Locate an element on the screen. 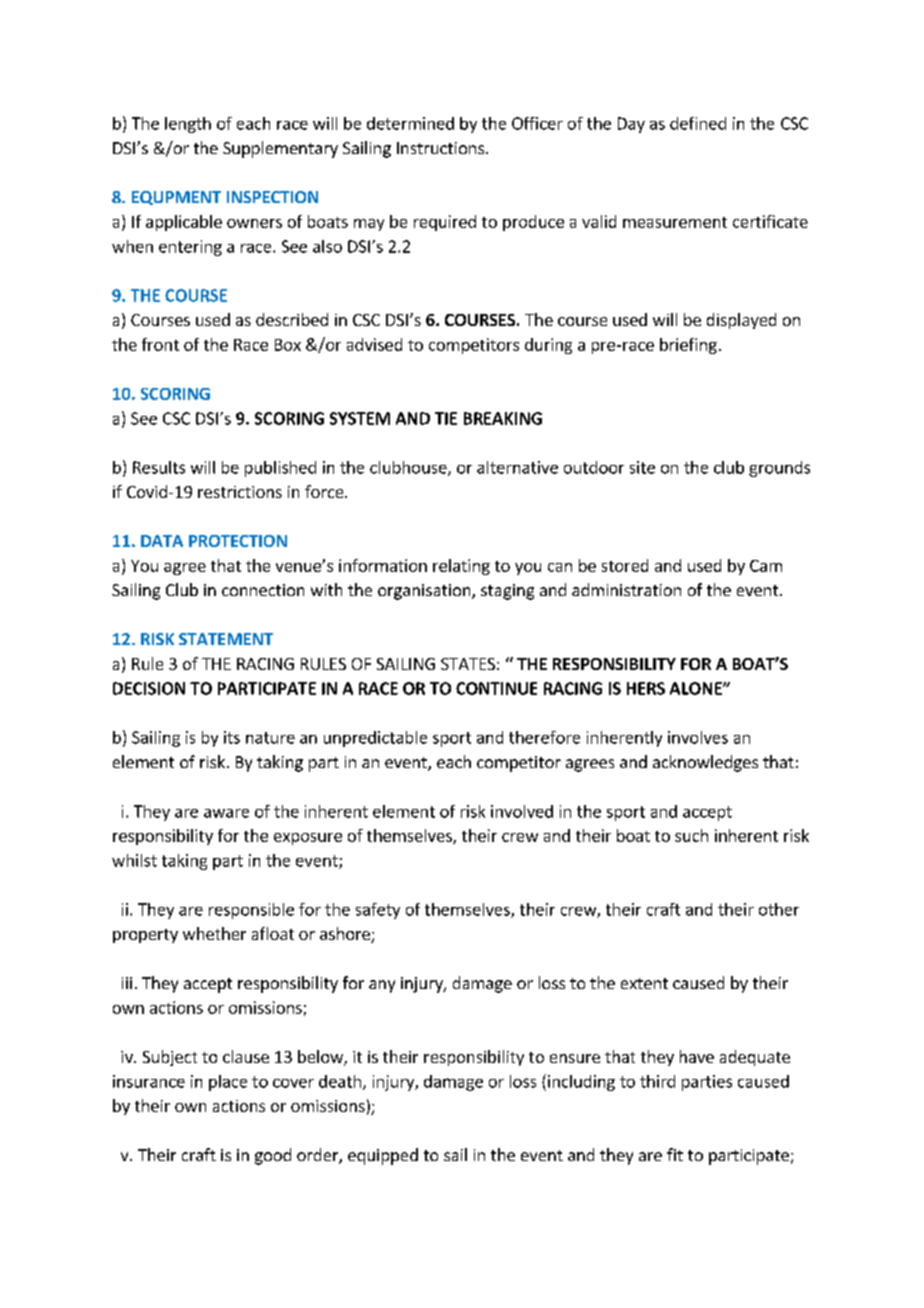 This screenshot has width=924, height=1308. briefing is located at coordinates (688, 346).
